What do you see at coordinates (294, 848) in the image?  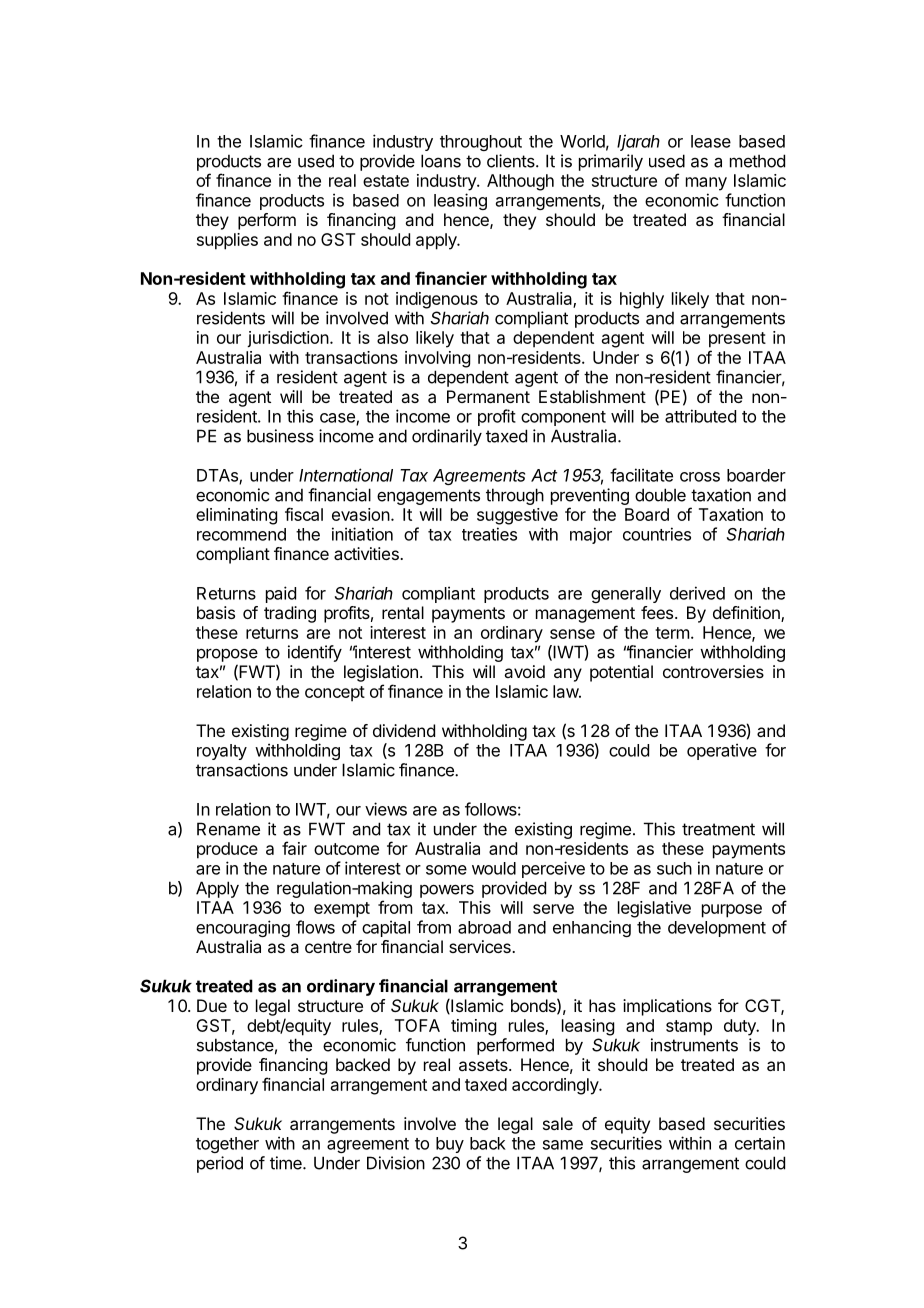 I see `fair` at bounding box center [294, 848].
